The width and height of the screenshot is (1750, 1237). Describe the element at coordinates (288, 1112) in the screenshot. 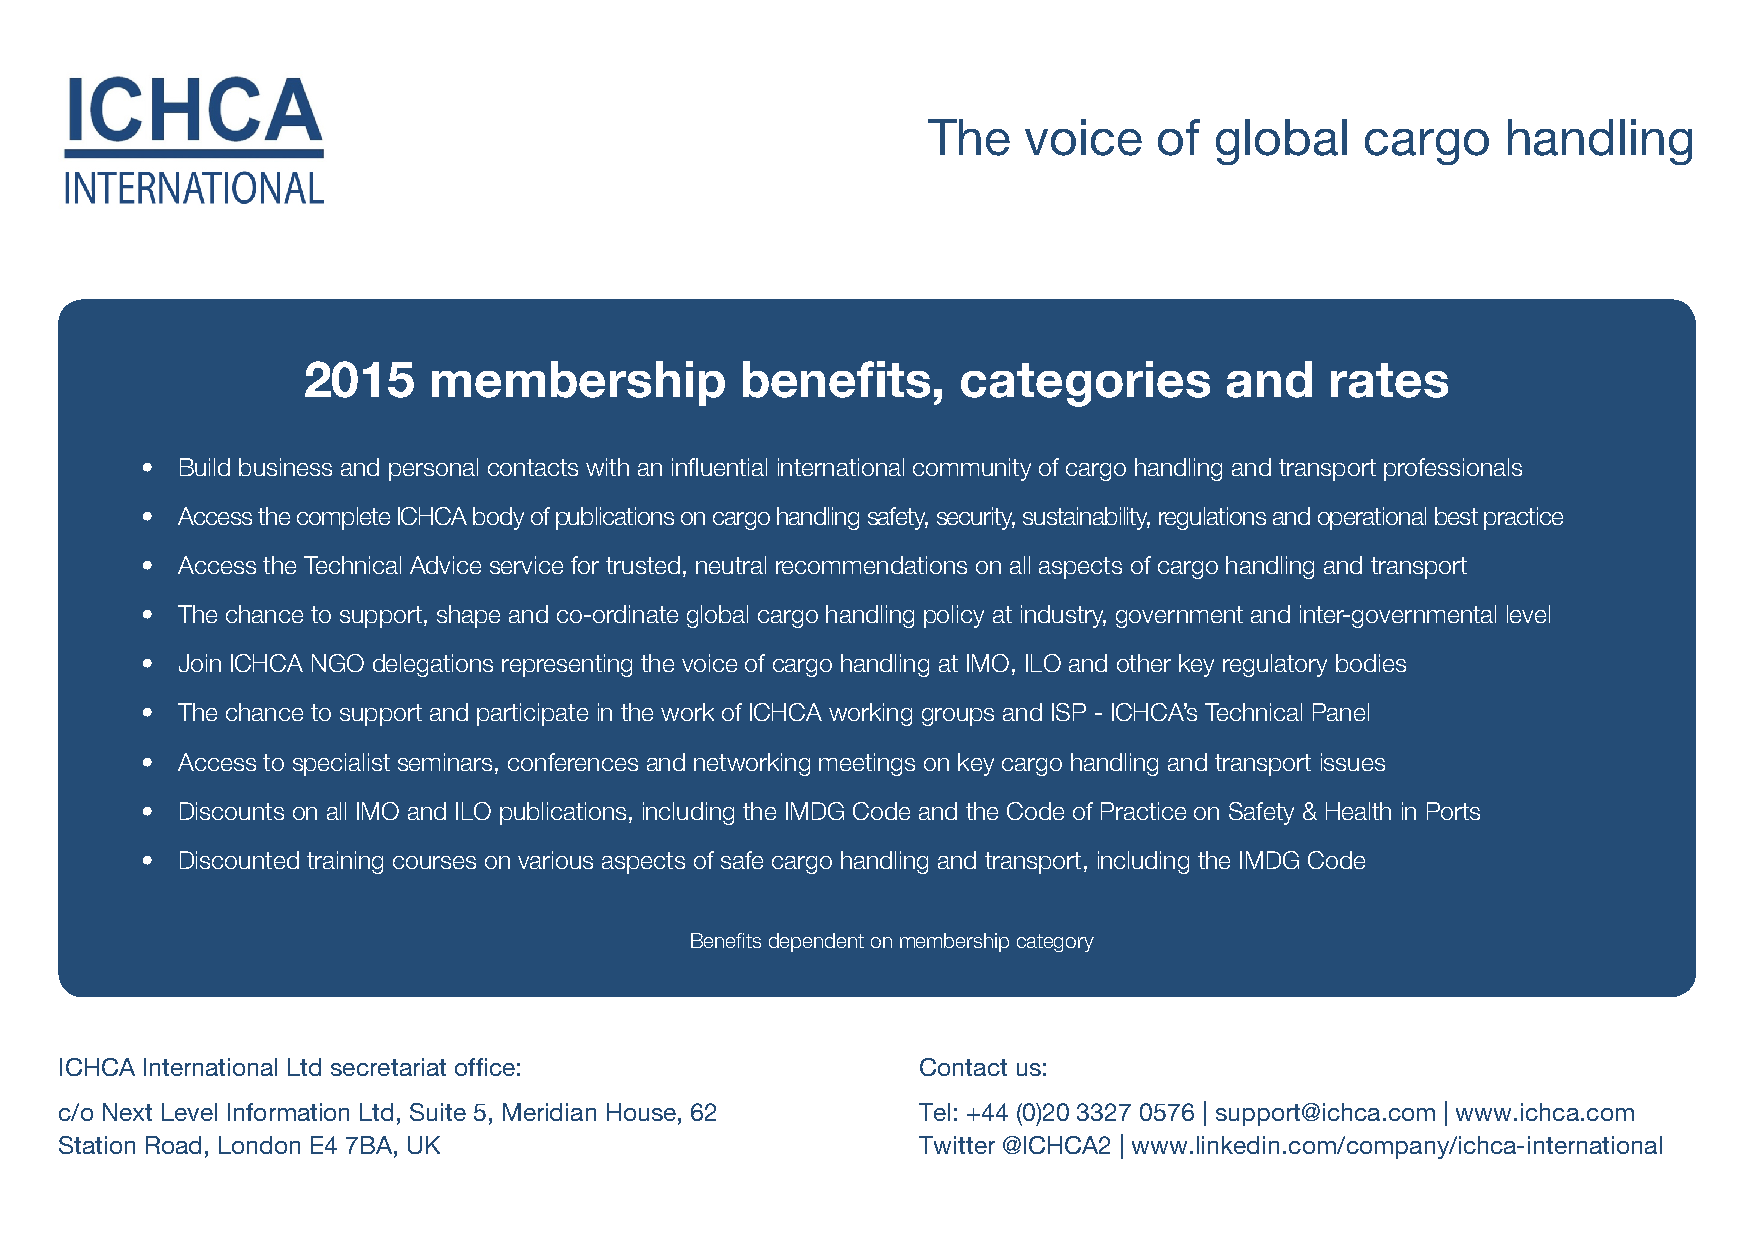

I see `Information` at that location.
